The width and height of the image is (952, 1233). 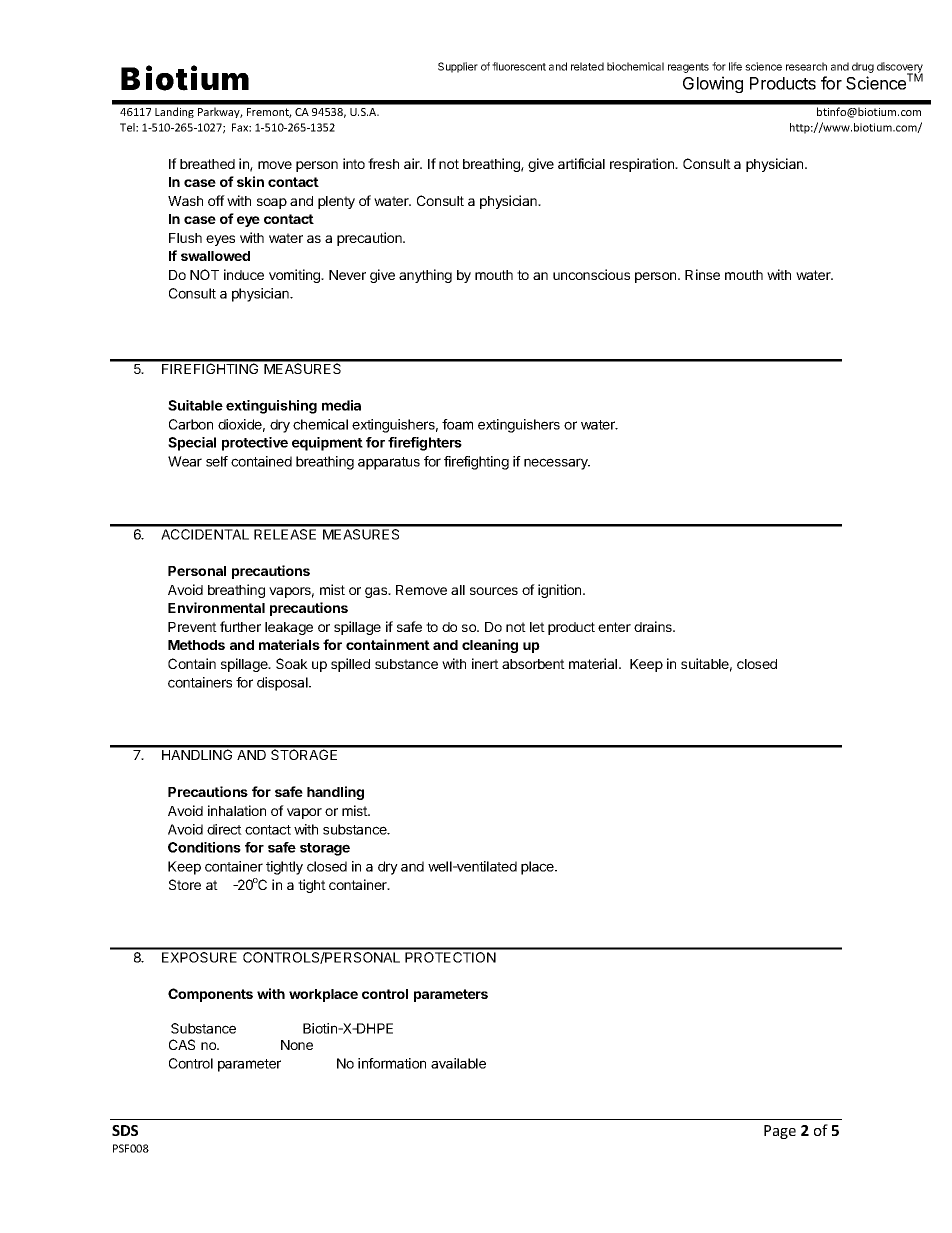 What do you see at coordinates (806, 66) in the image?
I see `research` at bounding box center [806, 66].
